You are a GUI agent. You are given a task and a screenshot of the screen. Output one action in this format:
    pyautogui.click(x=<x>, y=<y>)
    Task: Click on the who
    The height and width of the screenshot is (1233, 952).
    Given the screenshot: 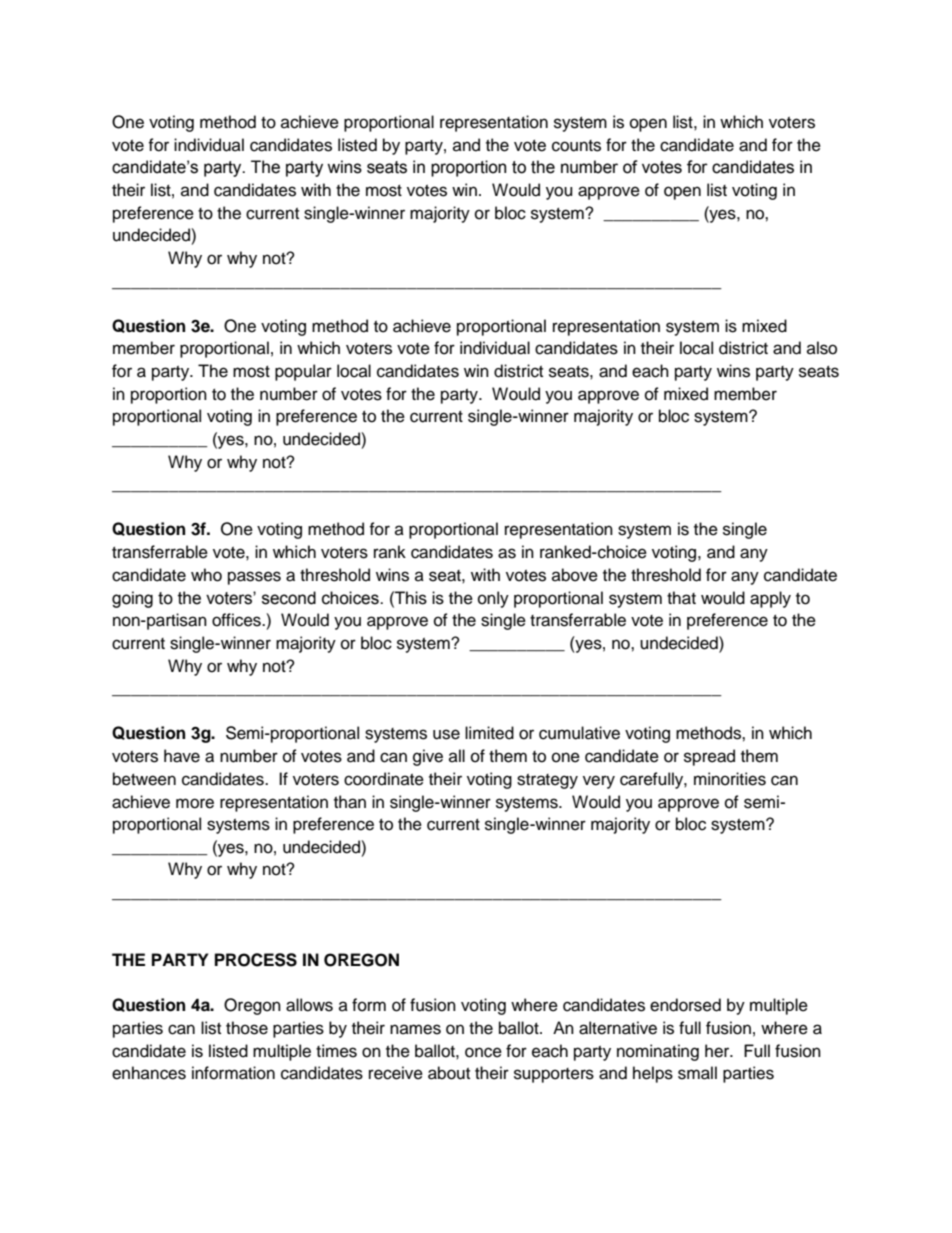 What is the action you would take?
    pyautogui.click(x=206, y=575)
